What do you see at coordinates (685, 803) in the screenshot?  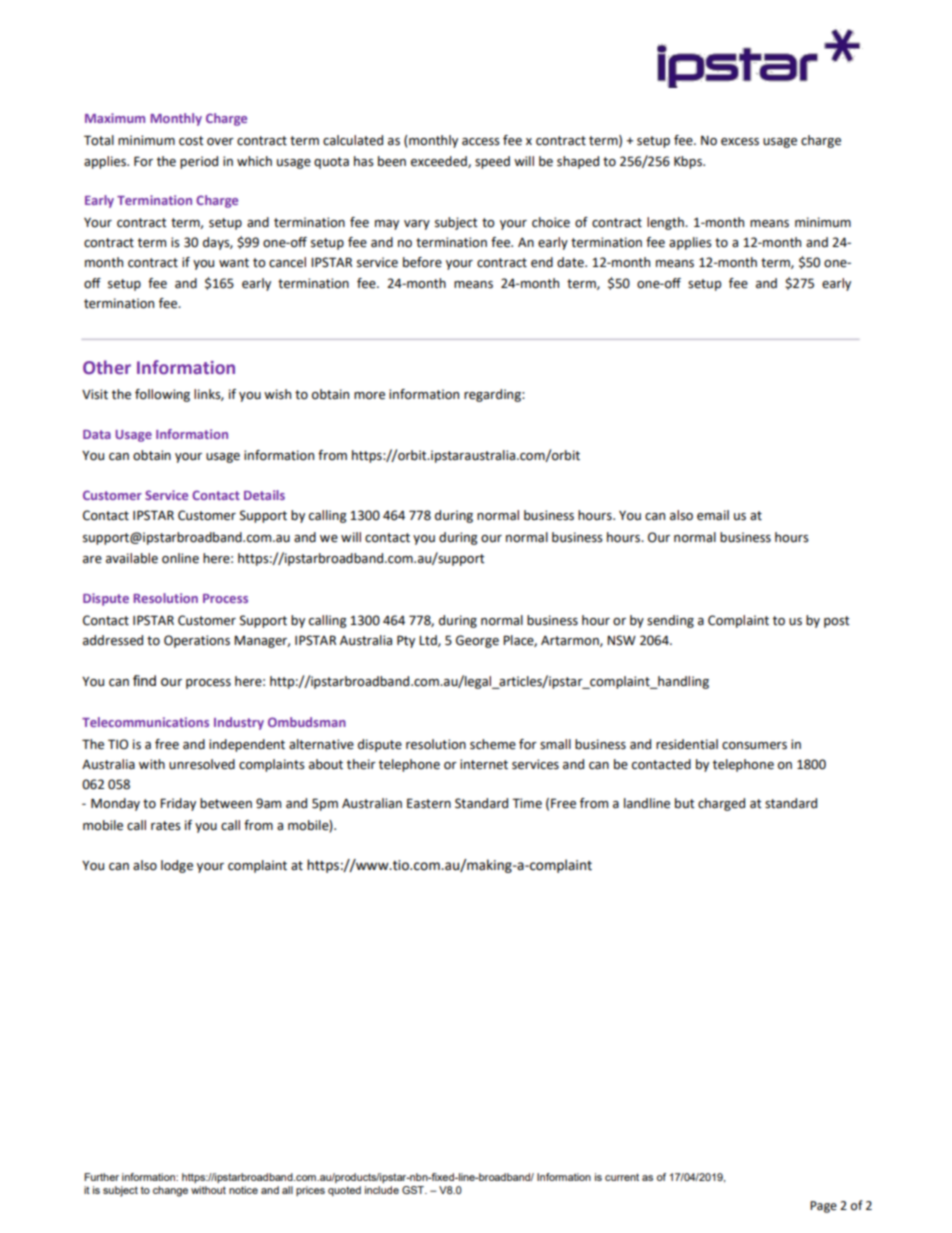 I see `but` at bounding box center [685, 803].
